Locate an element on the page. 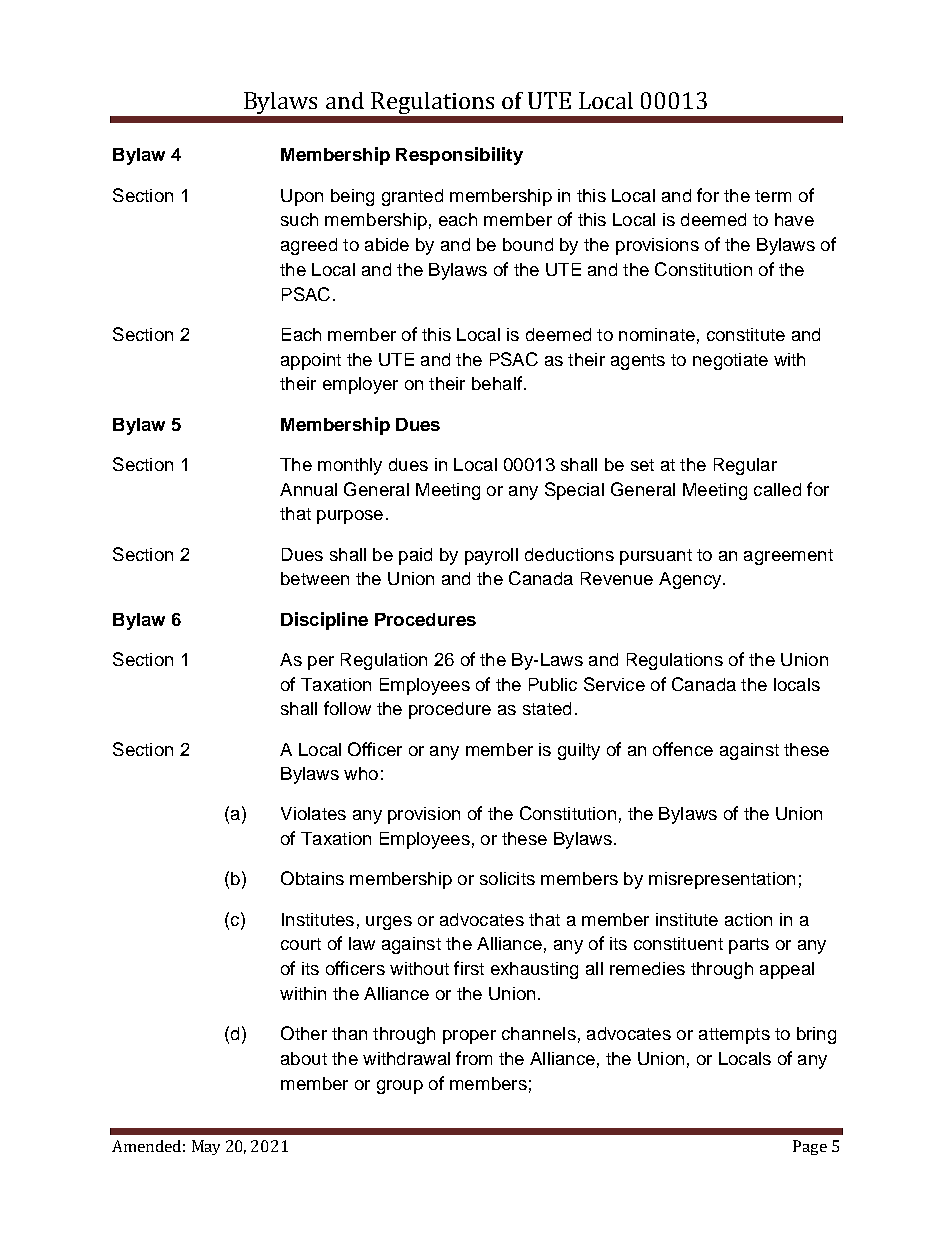 The height and width of the document is (1233, 952). term is located at coordinates (773, 196).
